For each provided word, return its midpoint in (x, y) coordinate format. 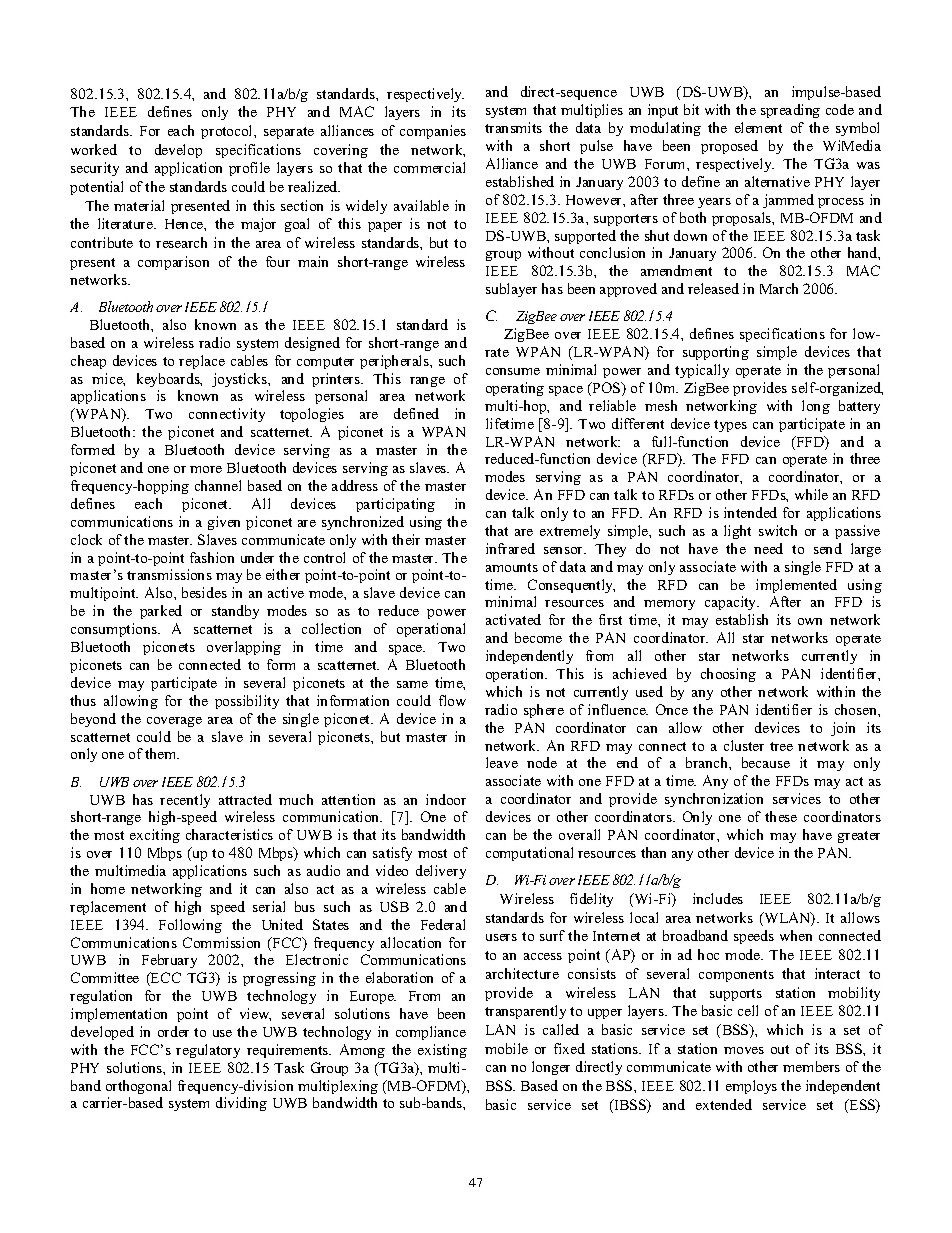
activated (513, 619)
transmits (513, 127)
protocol (228, 132)
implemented (796, 586)
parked (161, 612)
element (758, 127)
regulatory (208, 1051)
